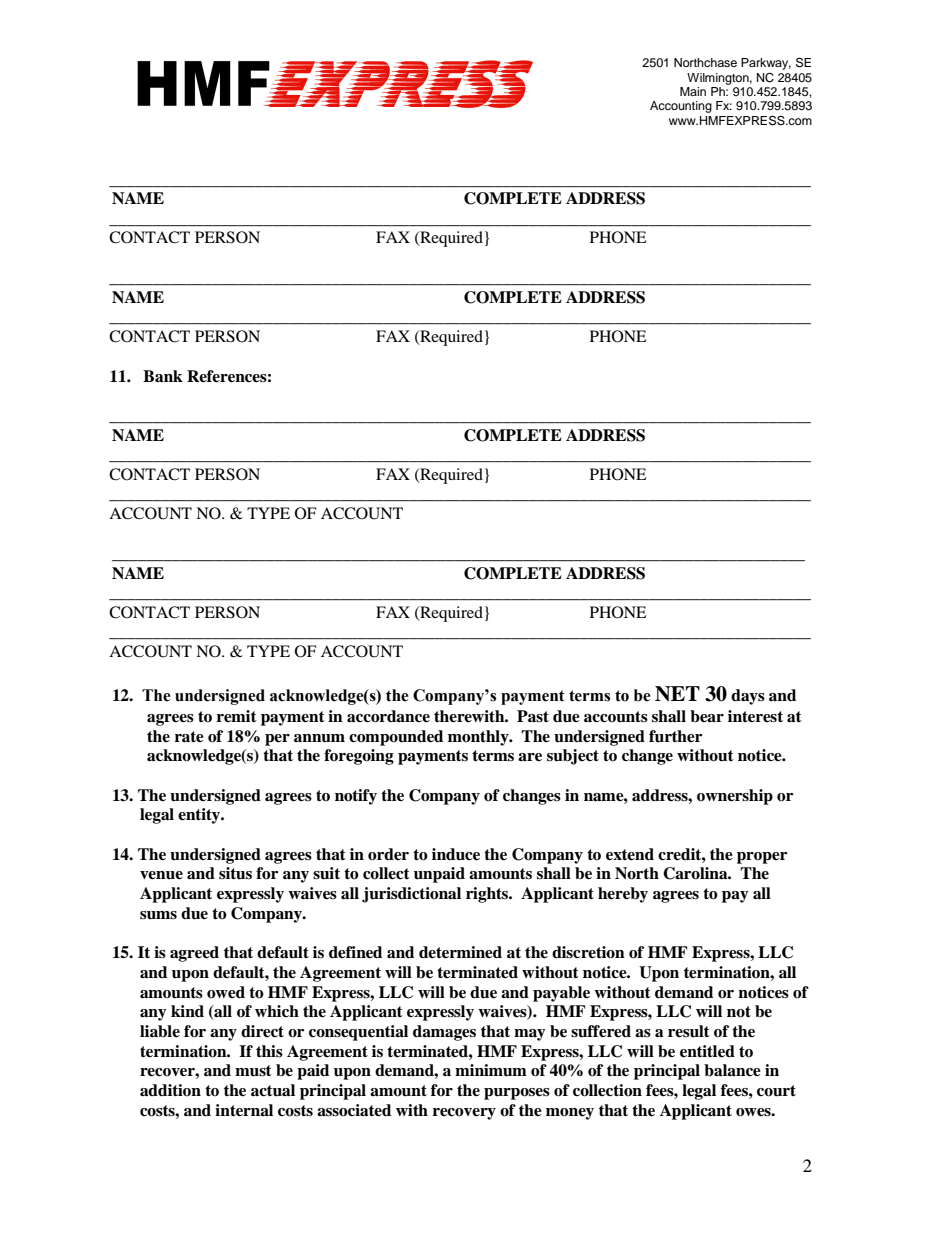  What do you see at coordinates (479, 738) in the document?
I see `monthly` at bounding box center [479, 738].
